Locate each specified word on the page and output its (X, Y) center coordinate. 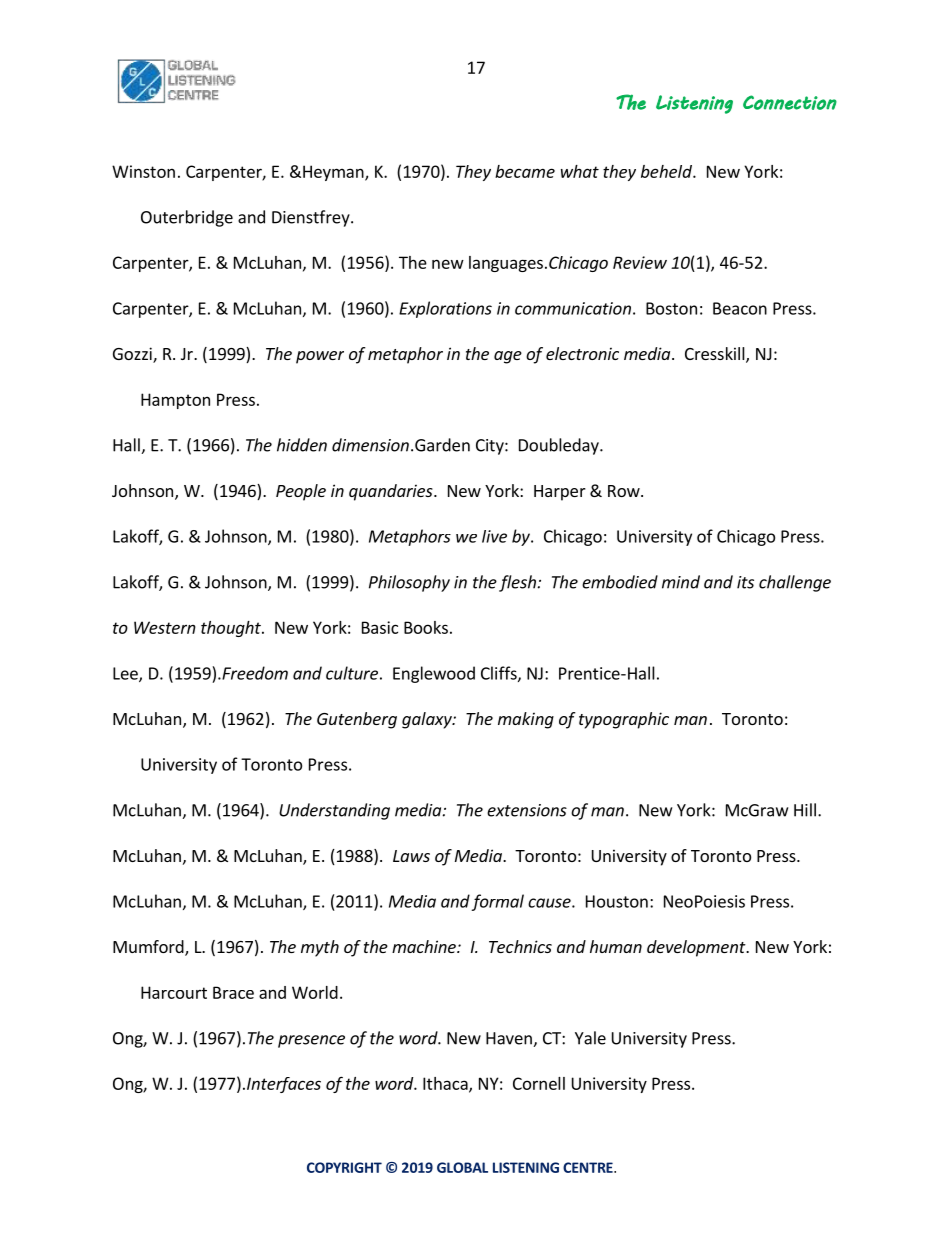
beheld (667, 171)
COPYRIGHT (344, 1167)
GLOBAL (462, 1167)
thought (232, 629)
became (525, 171)
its (745, 582)
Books (426, 627)
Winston (143, 171)
